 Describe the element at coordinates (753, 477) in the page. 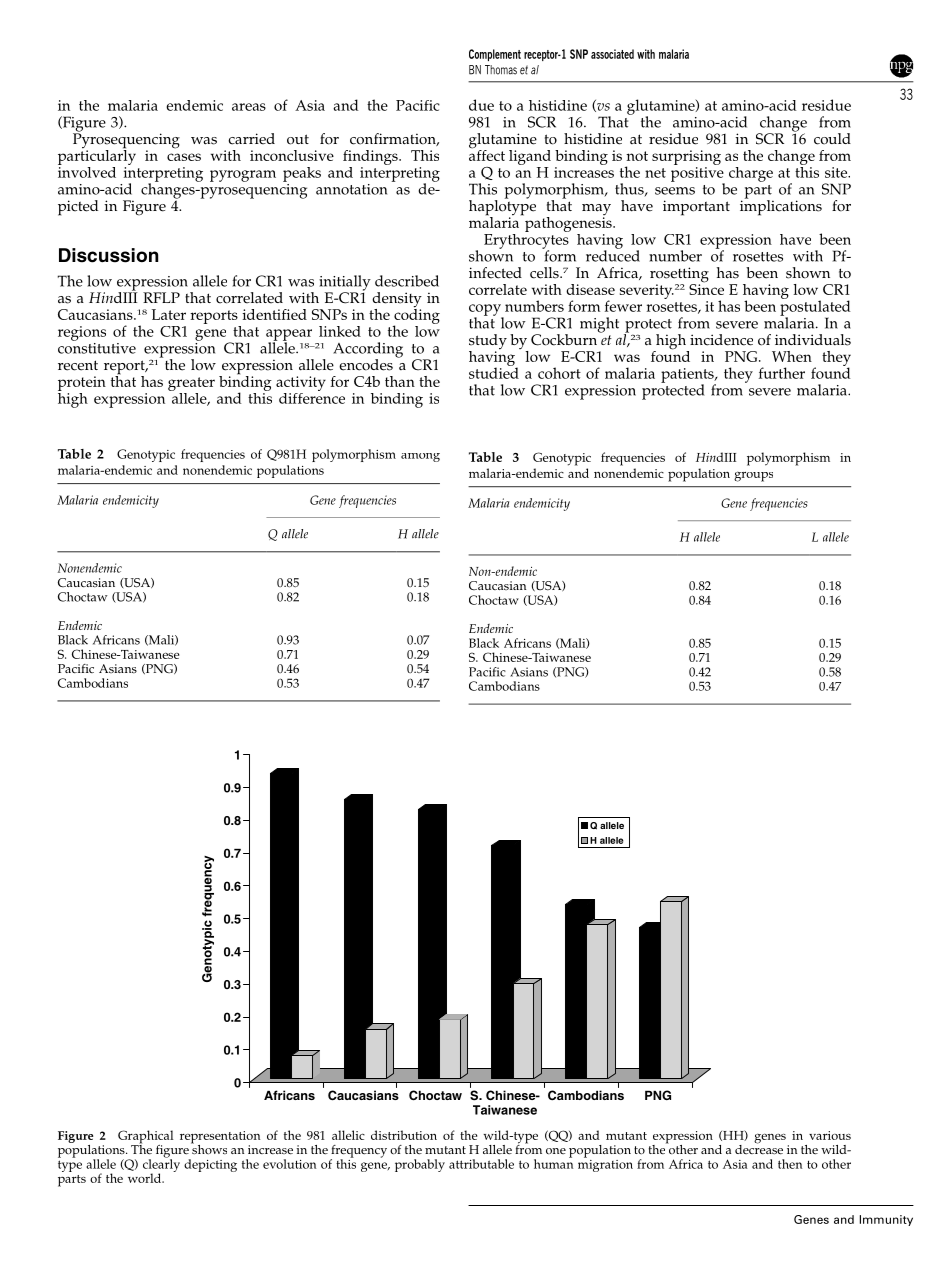

I see `groups` at that location.
